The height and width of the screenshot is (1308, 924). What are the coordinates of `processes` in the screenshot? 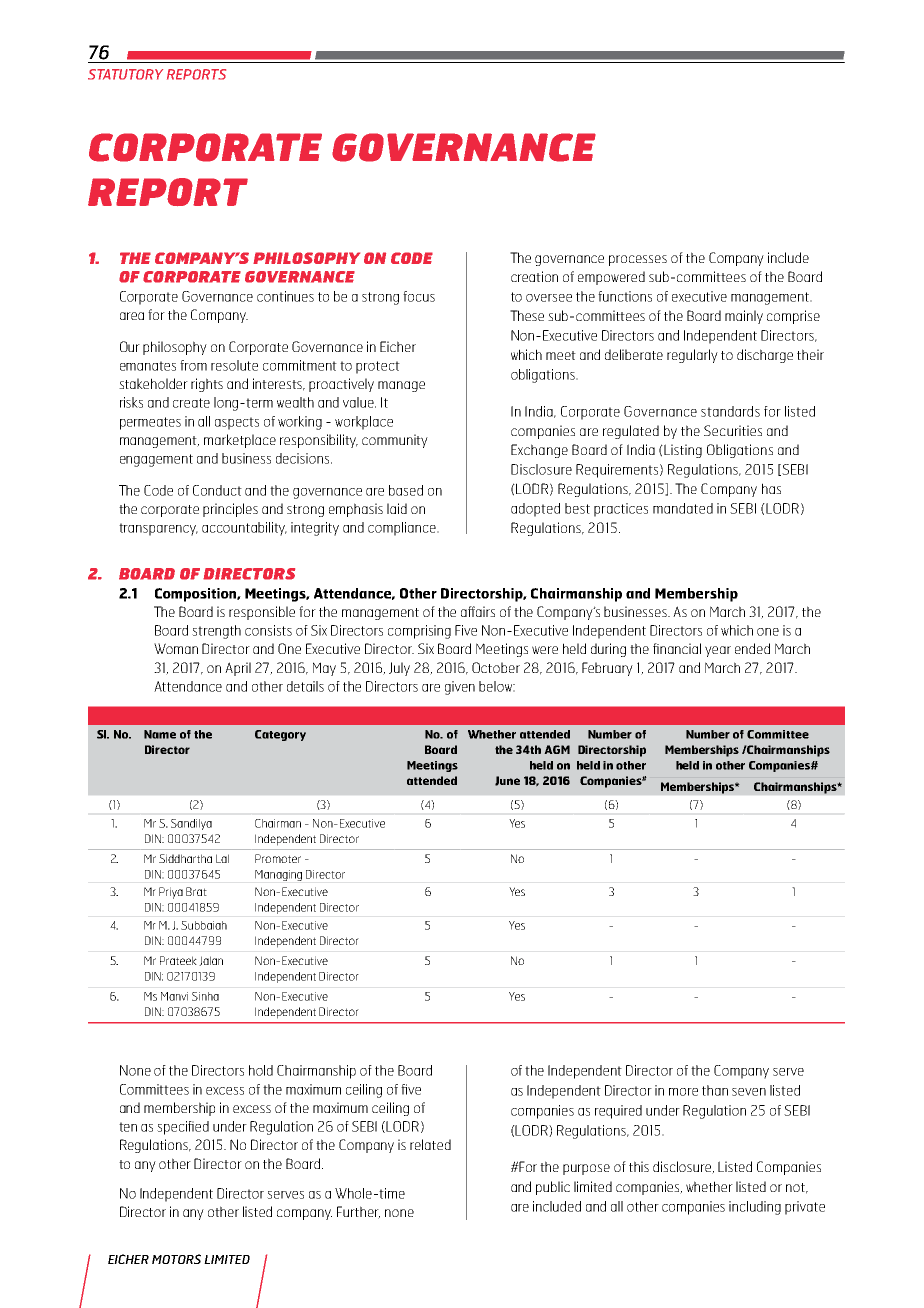 It's located at (638, 260).
